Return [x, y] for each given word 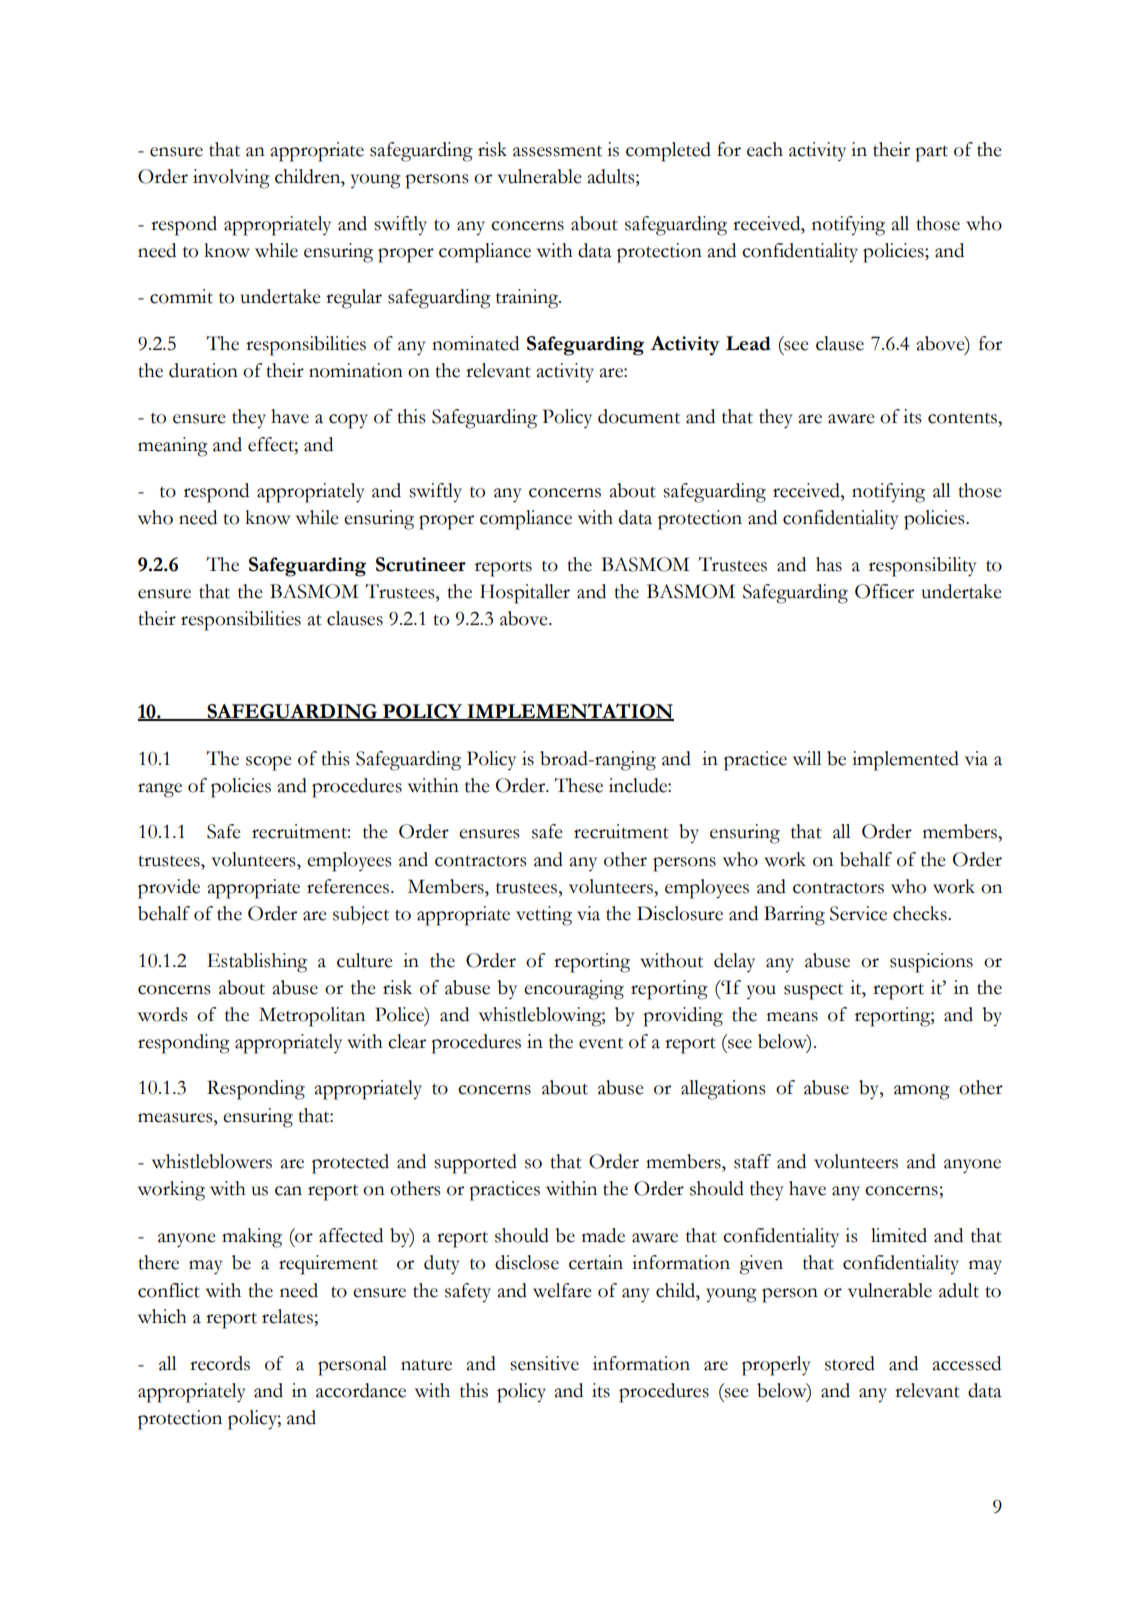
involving [231, 179]
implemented [905, 761]
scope [269, 763]
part [931, 153]
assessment [557, 151]
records [220, 1363]
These [578, 785]
